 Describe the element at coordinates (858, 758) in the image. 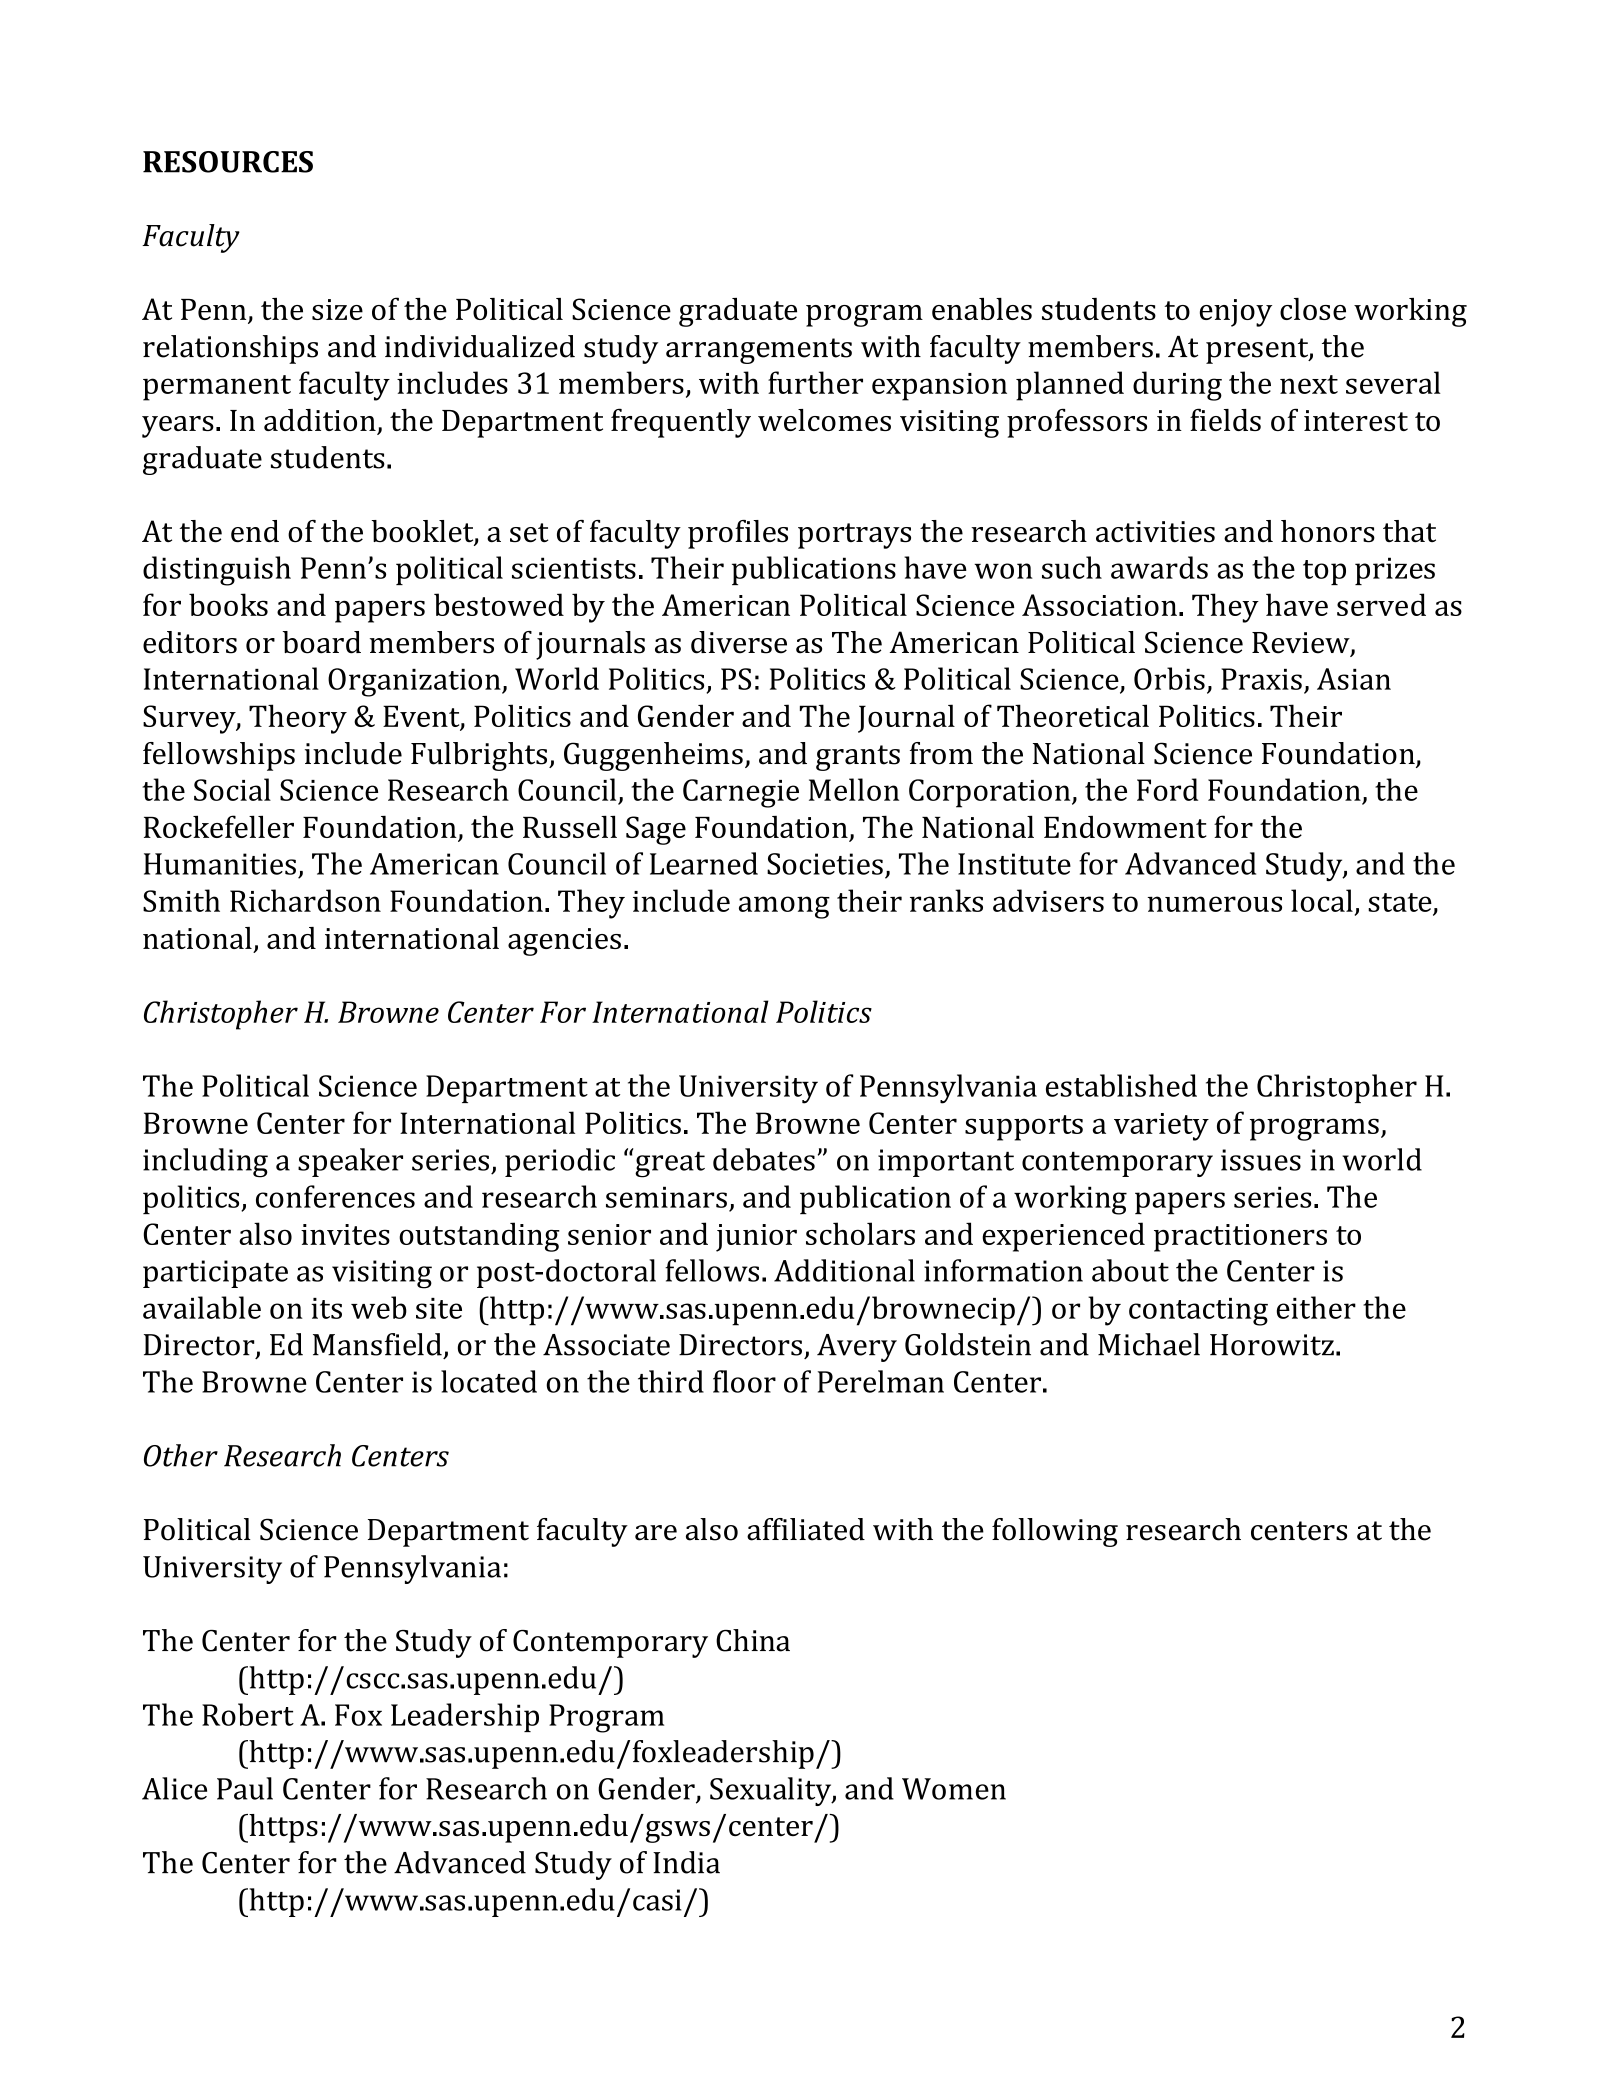

I see `grants` at that location.
